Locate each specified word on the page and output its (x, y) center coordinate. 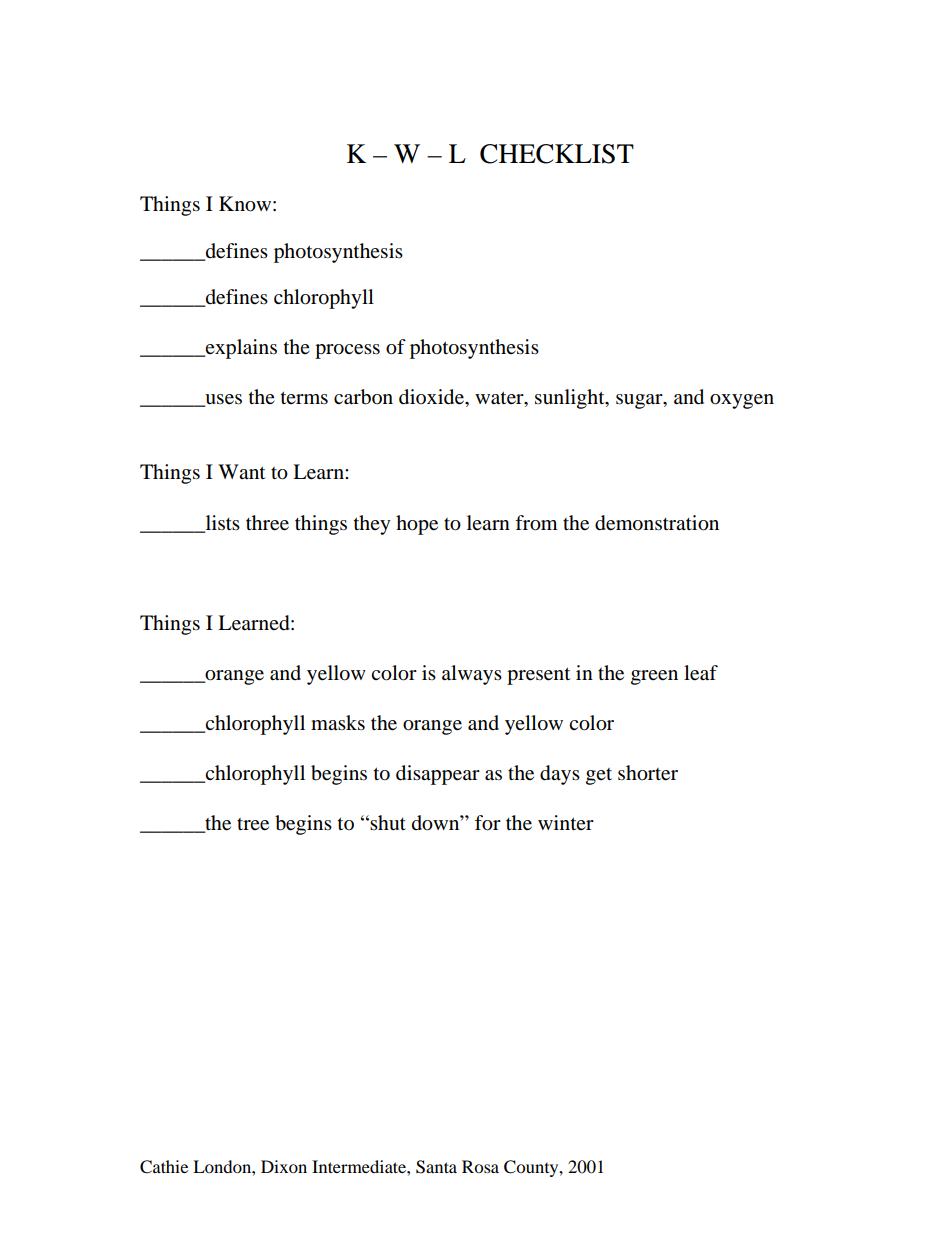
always (472, 675)
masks (338, 723)
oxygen (742, 401)
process (347, 351)
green (654, 677)
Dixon (284, 1166)
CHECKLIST (557, 154)
